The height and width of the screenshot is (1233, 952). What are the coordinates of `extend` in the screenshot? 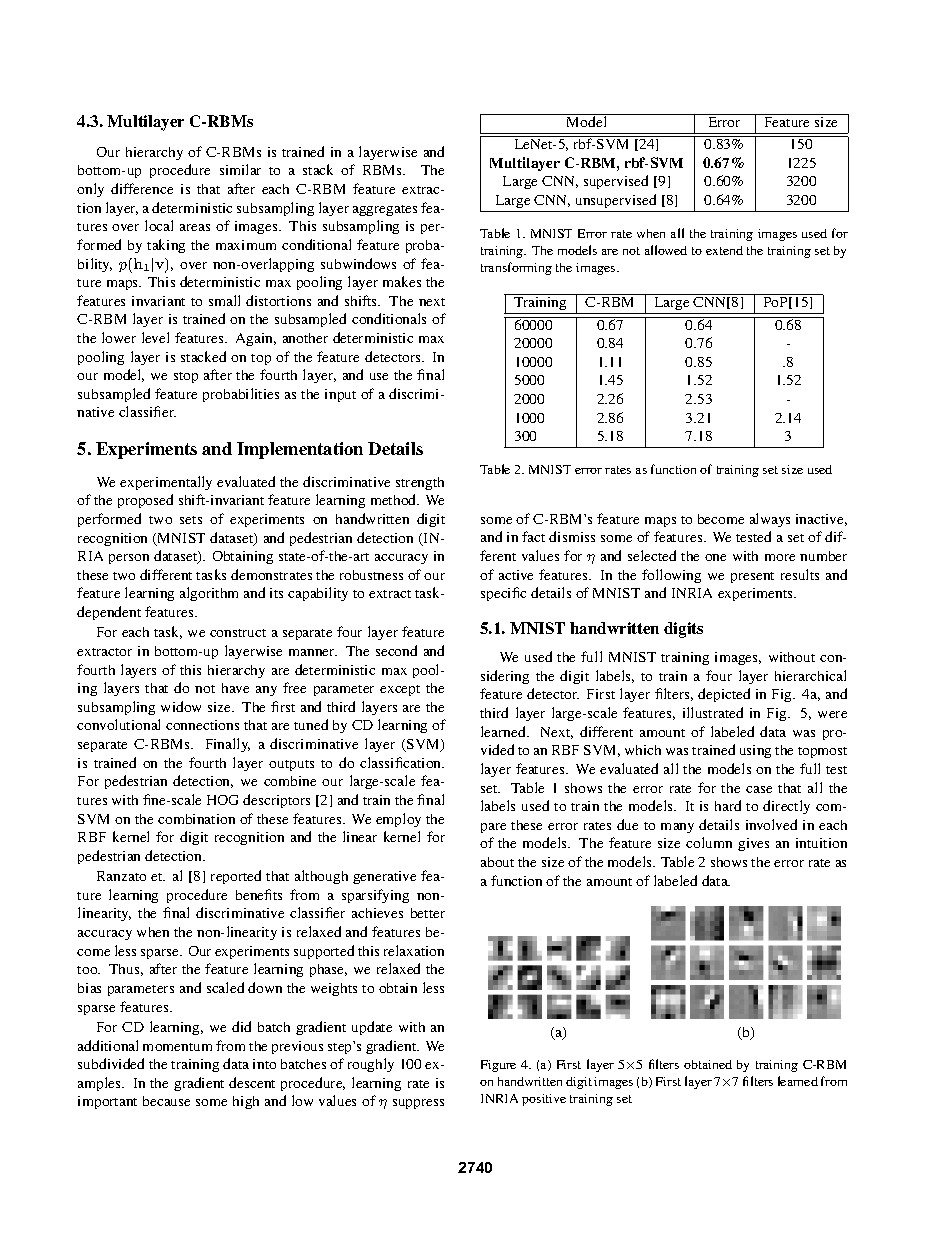 It's located at (724, 250).
